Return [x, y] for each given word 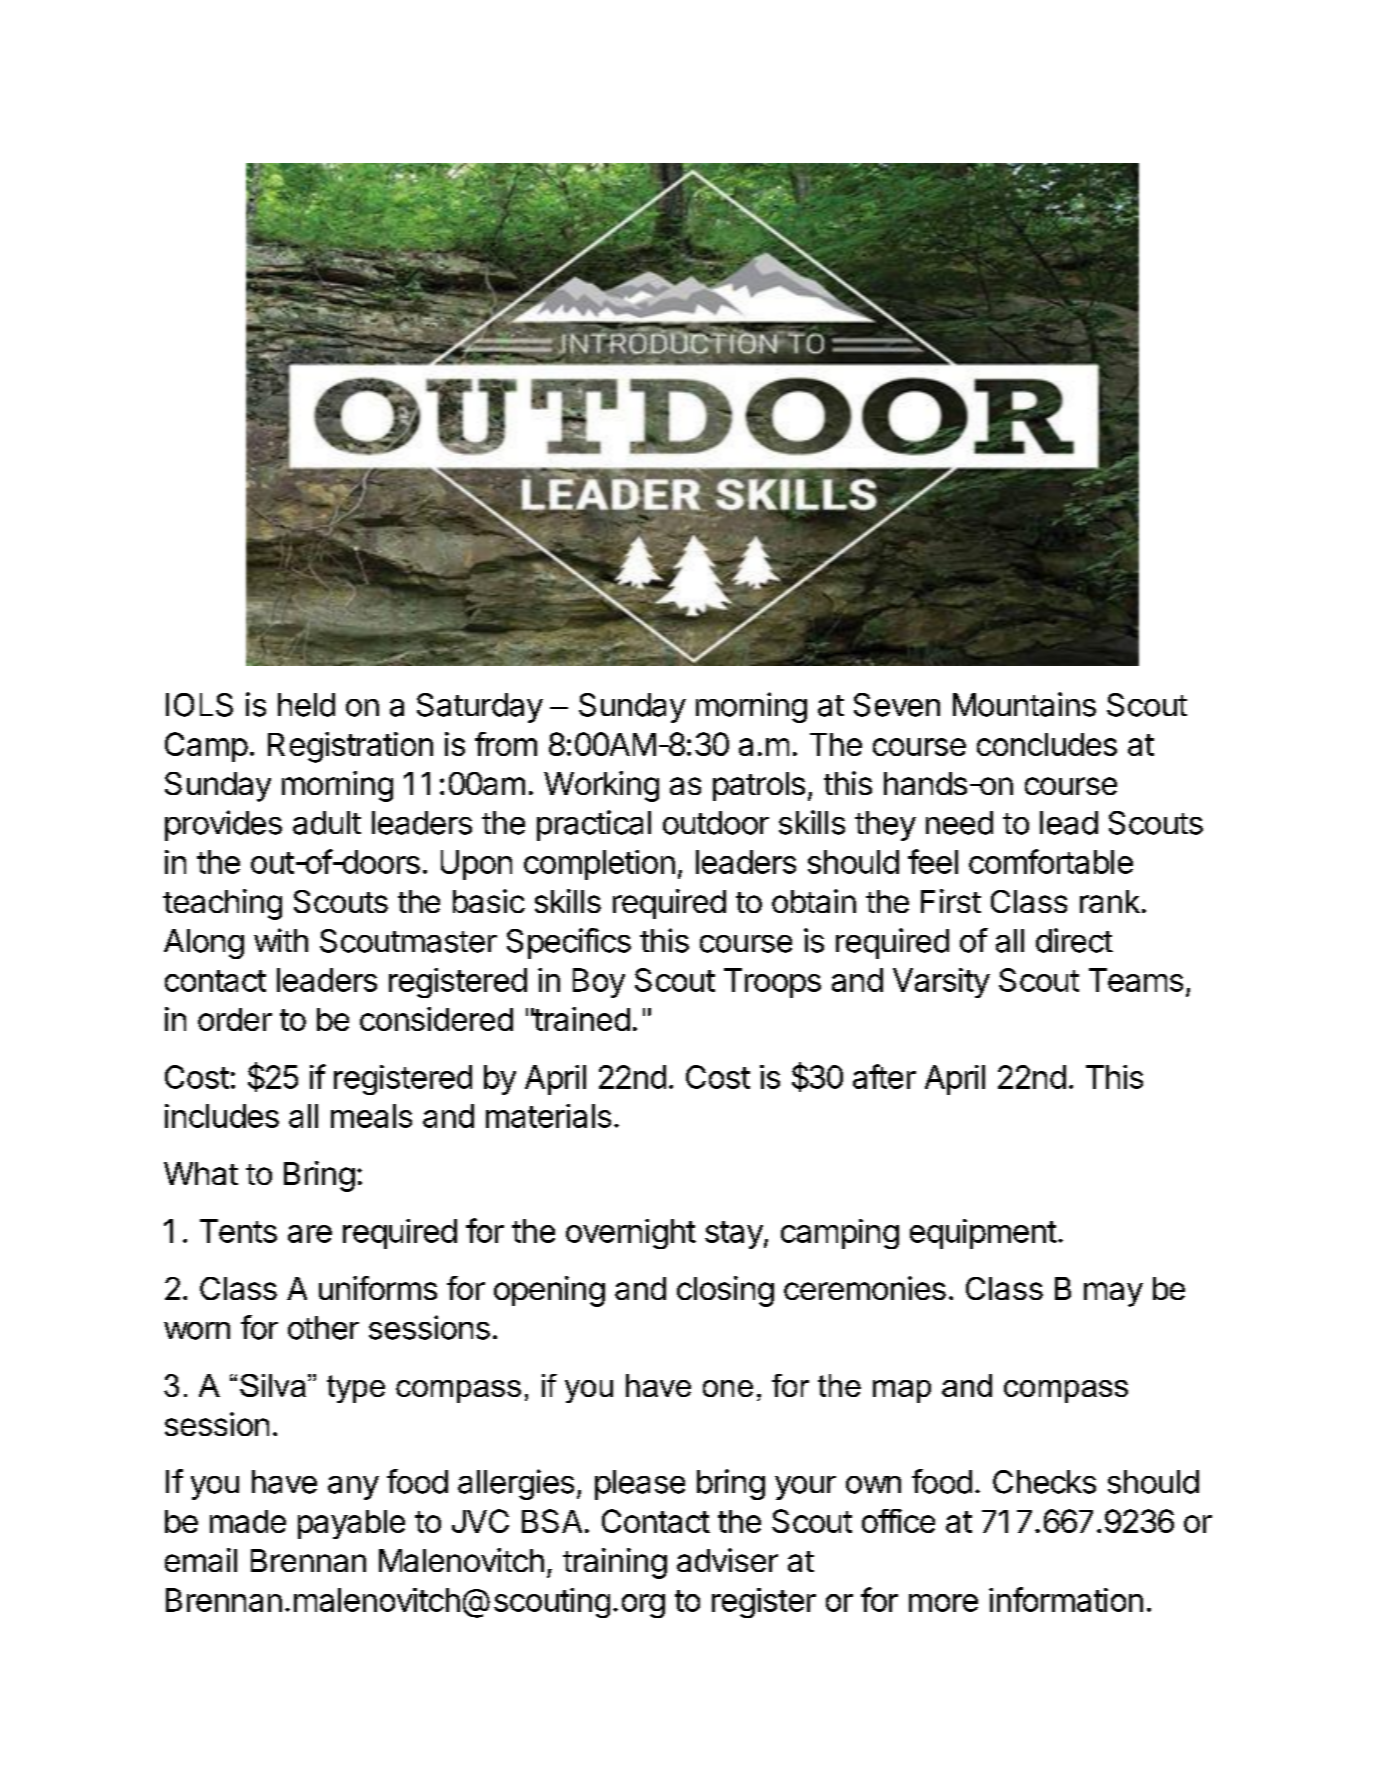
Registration [350, 747]
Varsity [941, 983]
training [615, 1563]
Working [601, 786]
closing [725, 1291]
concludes [1047, 744]
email [201, 1560]
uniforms [378, 1288]
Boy [599, 983]
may [1113, 1294]
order [235, 1019]
